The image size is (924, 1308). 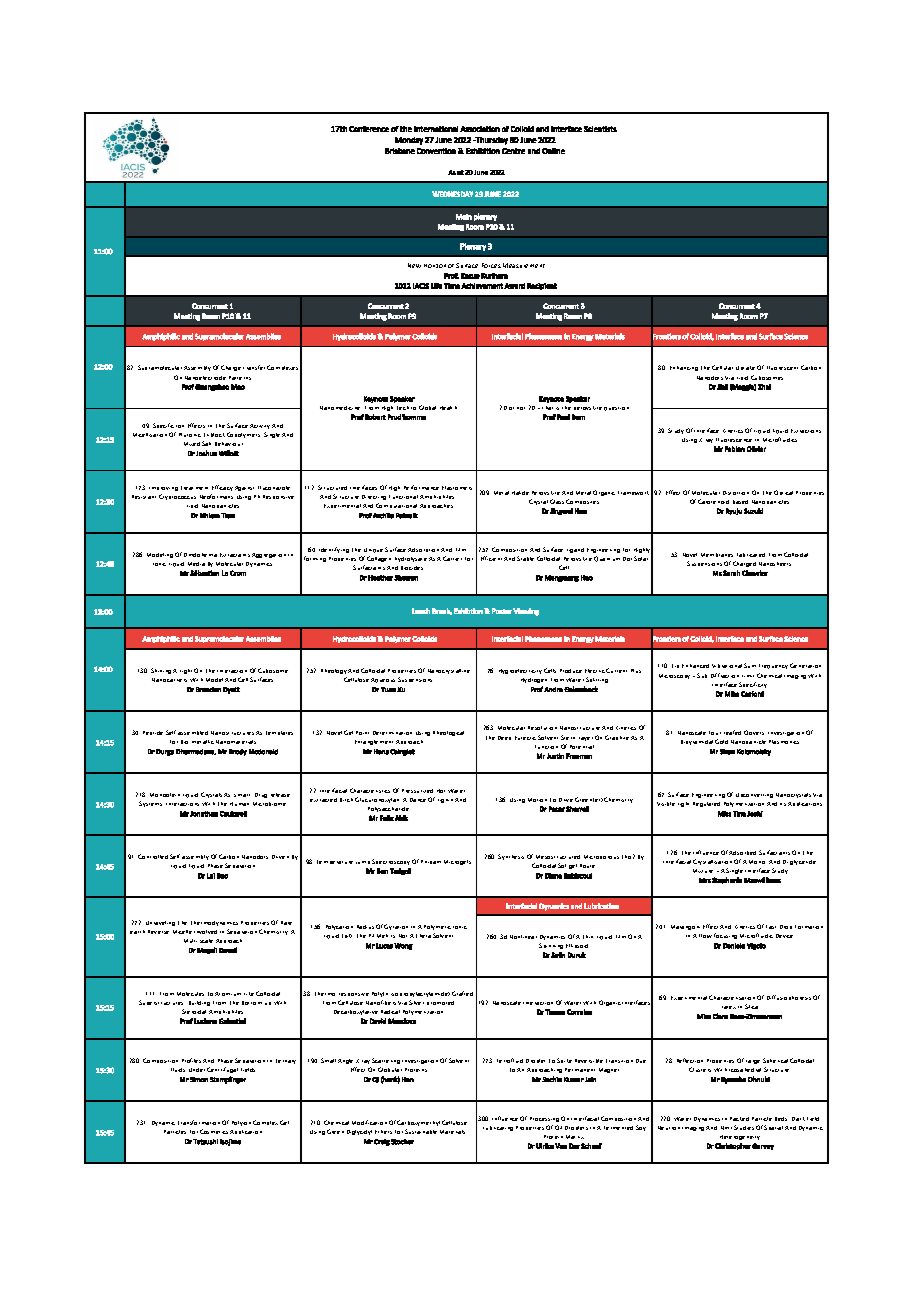 What do you see at coordinates (502, 611) in the document?
I see `Poster` at bounding box center [502, 611].
